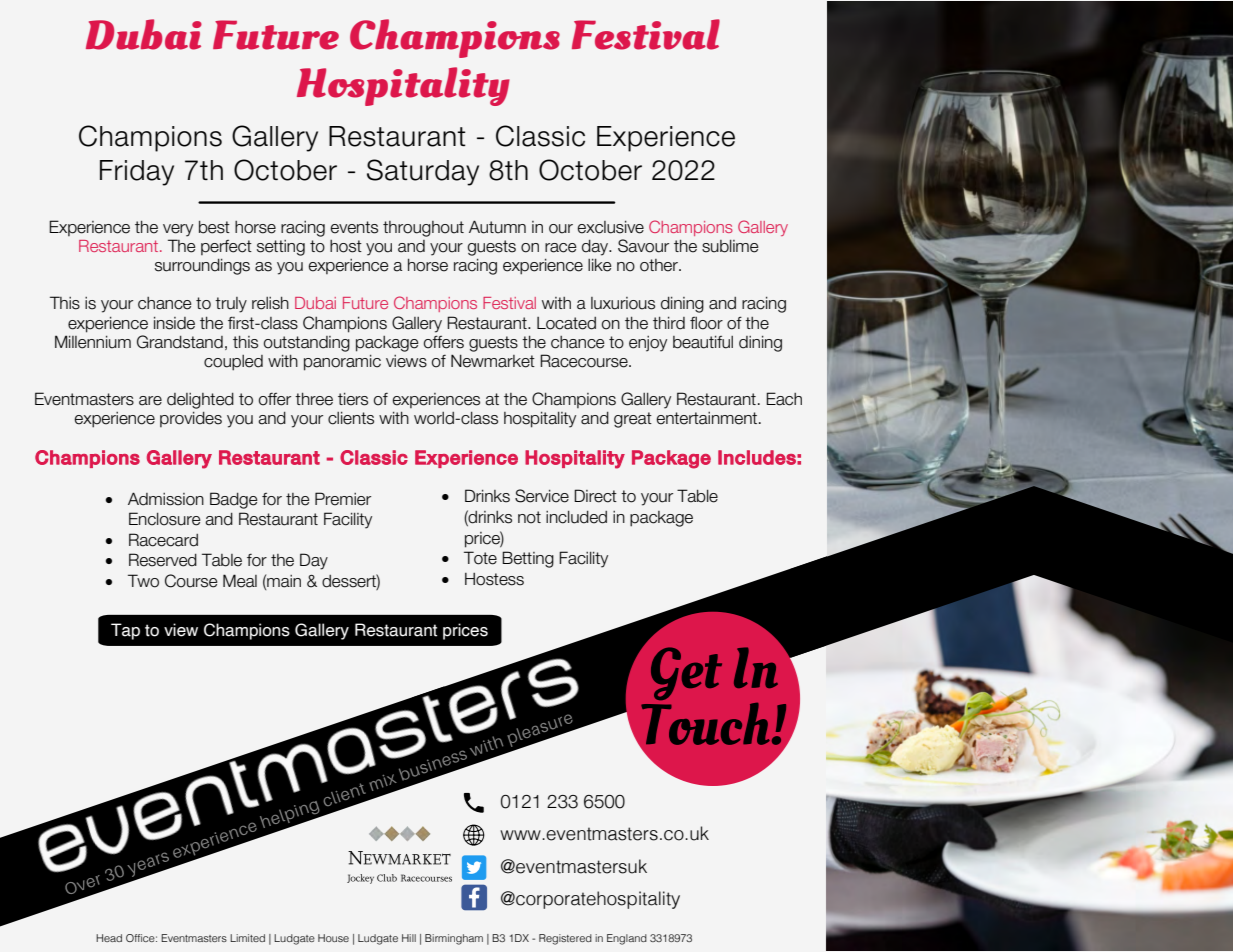 Image resolution: width=1233 pixels, height=952 pixels. I want to click on beautiful, so click(703, 342).
